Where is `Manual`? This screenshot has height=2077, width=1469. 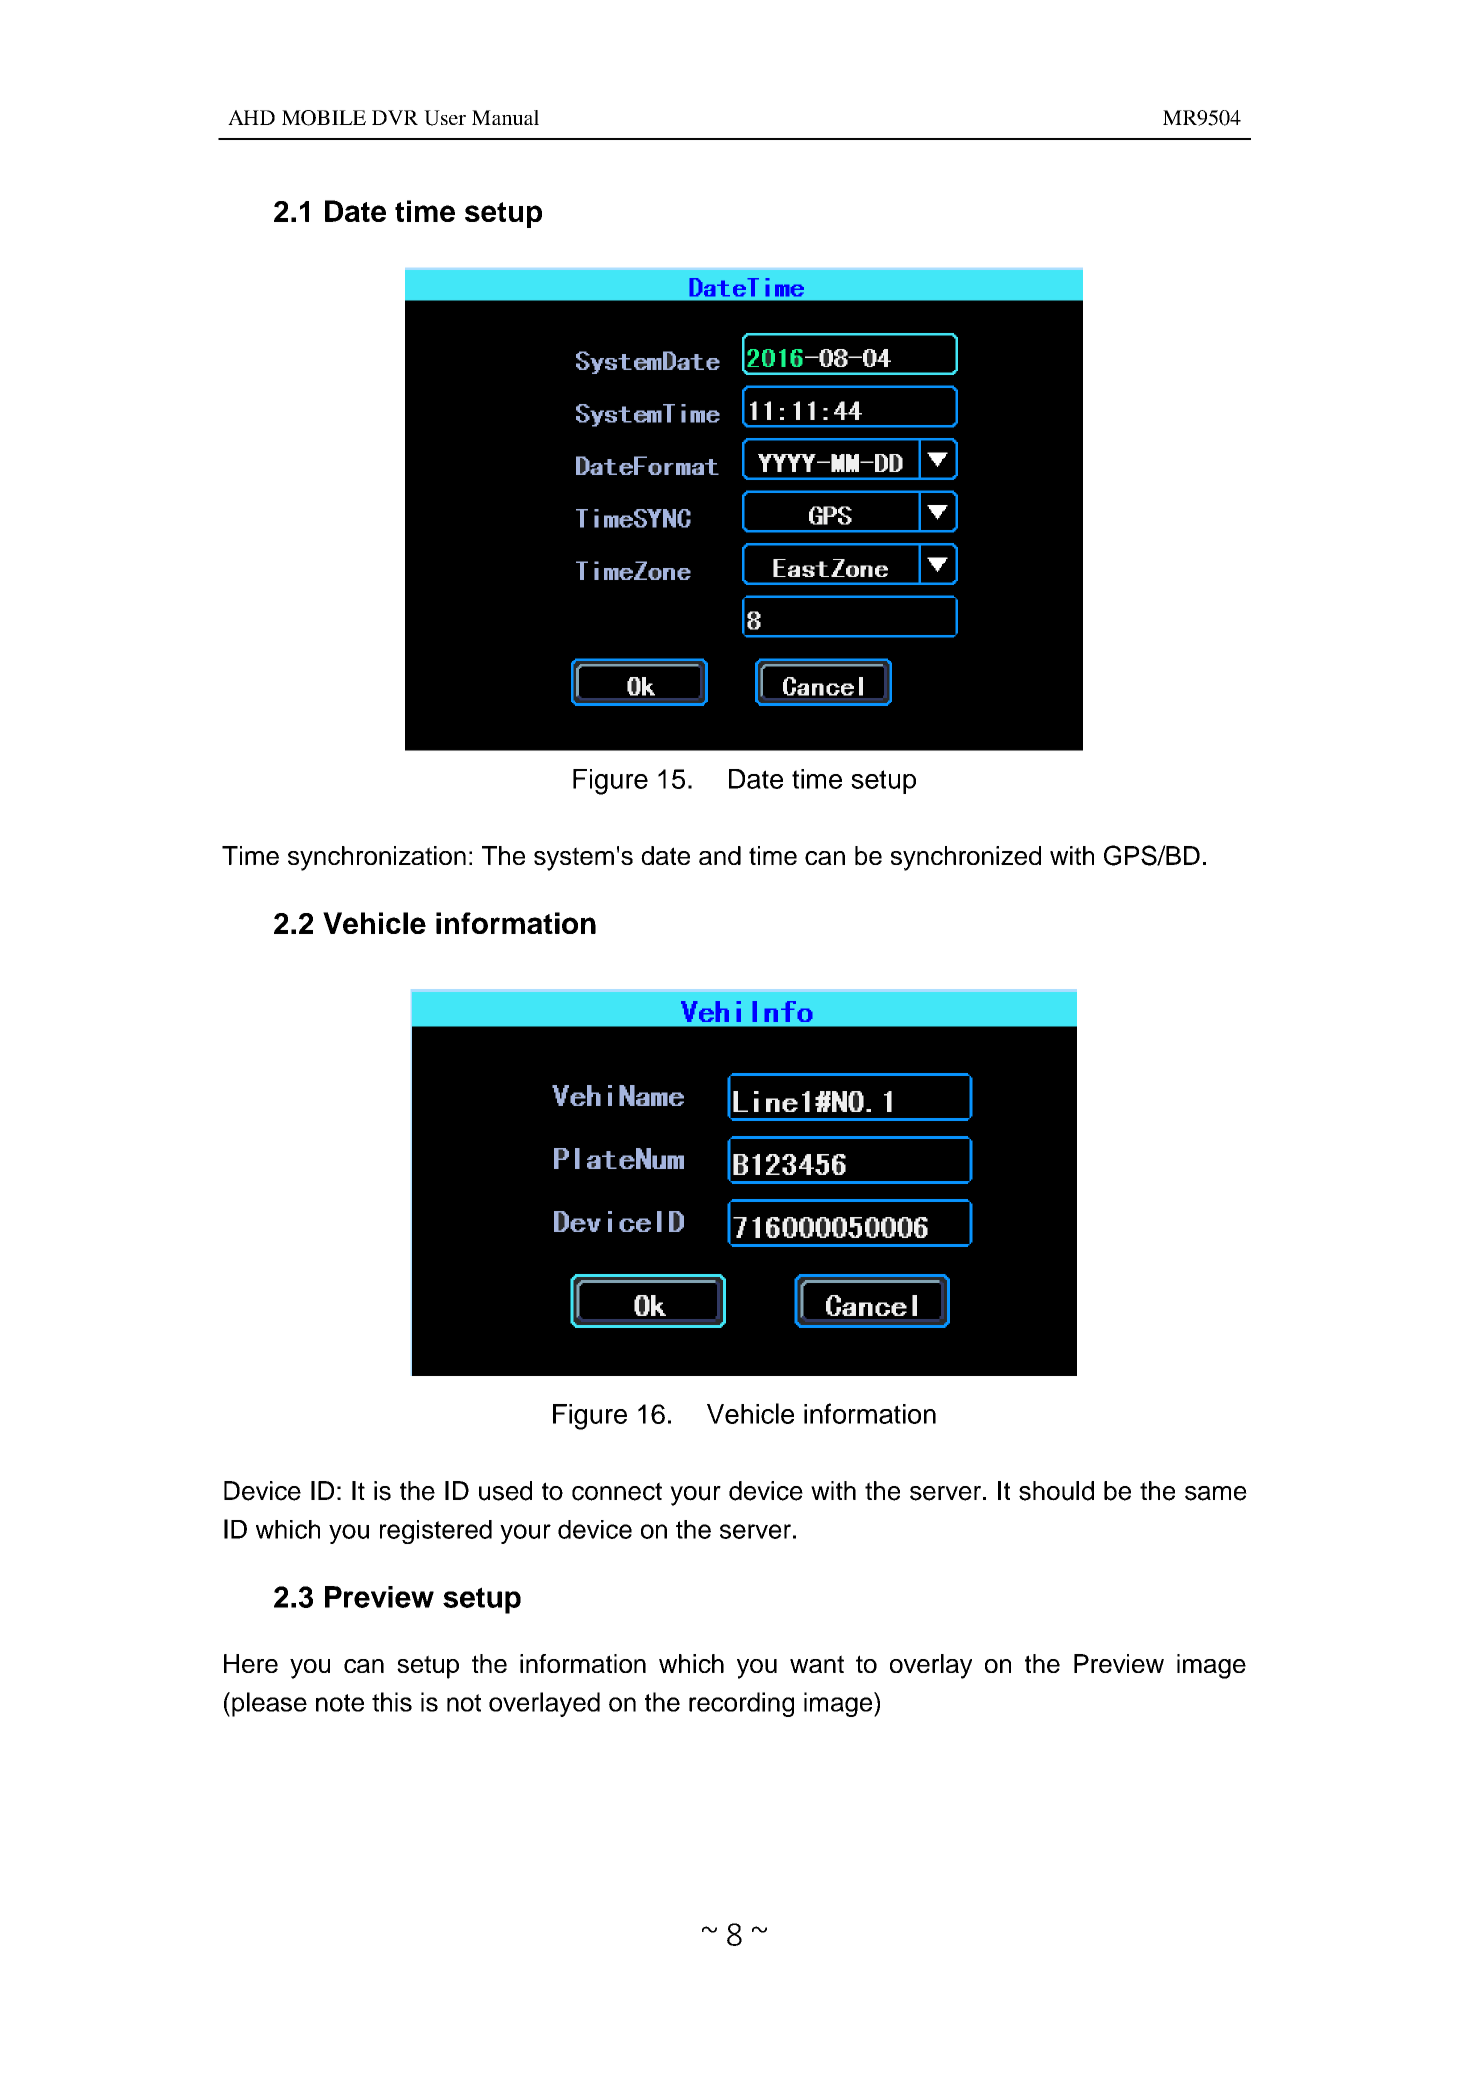 Manual is located at coordinates (505, 117).
